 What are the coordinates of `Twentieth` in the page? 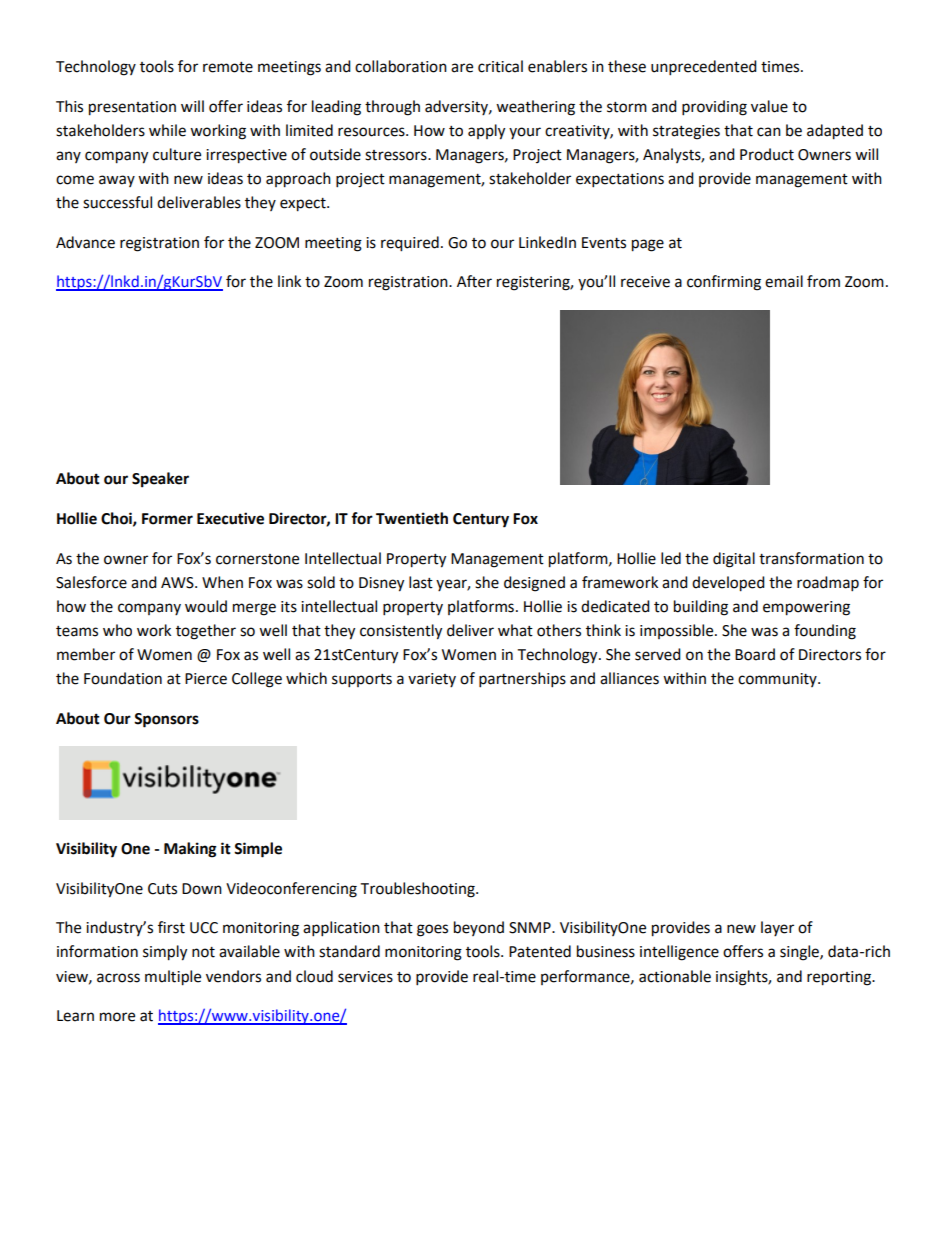 It's located at (412, 518).
